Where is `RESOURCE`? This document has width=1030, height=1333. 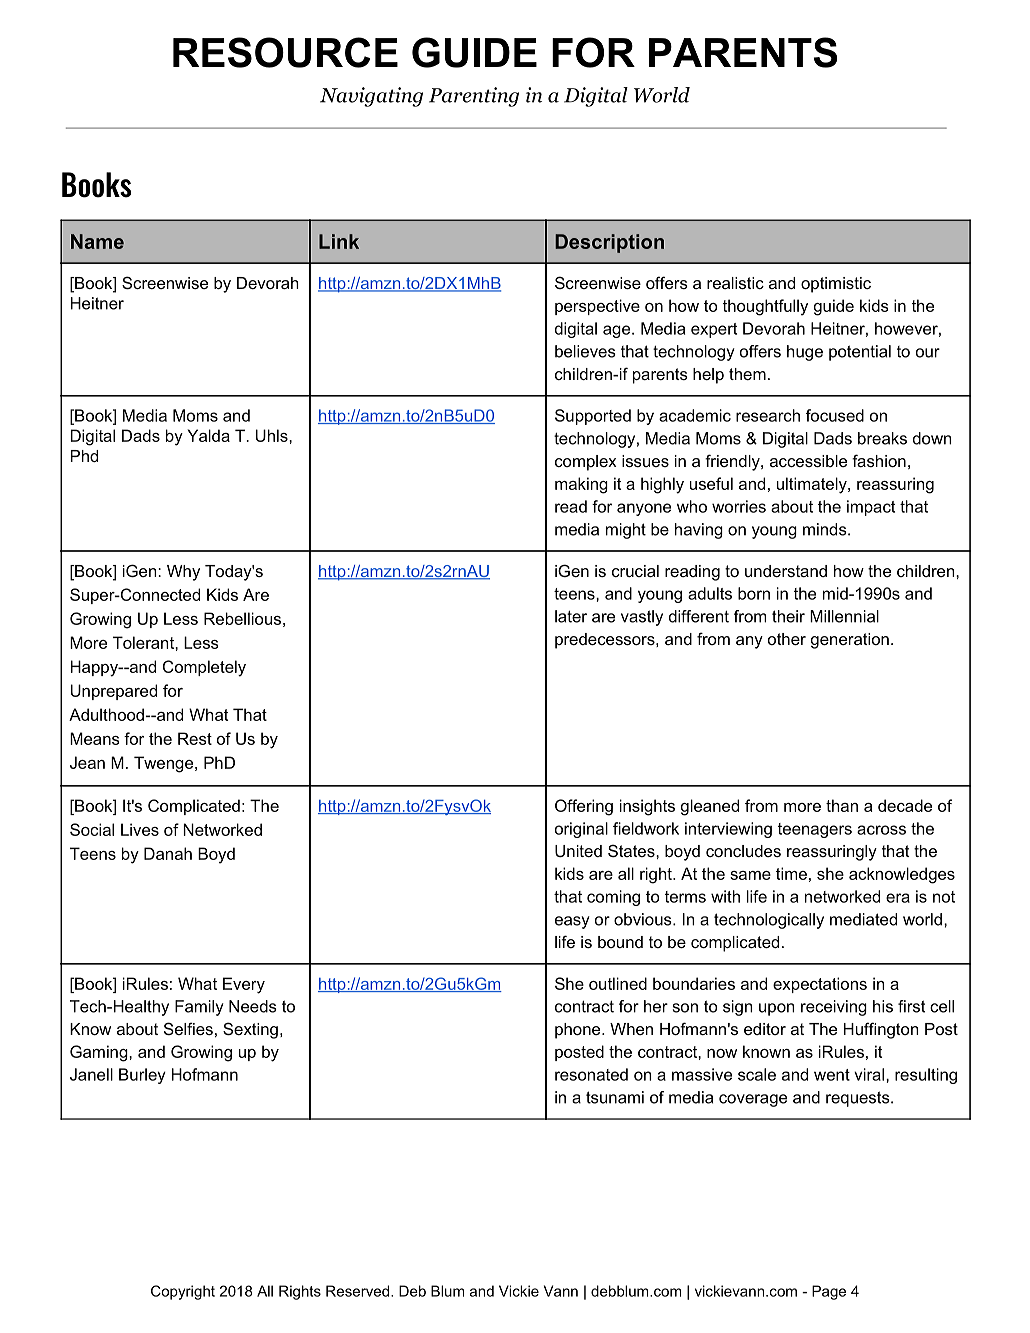 RESOURCE is located at coordinates (285, 52).
